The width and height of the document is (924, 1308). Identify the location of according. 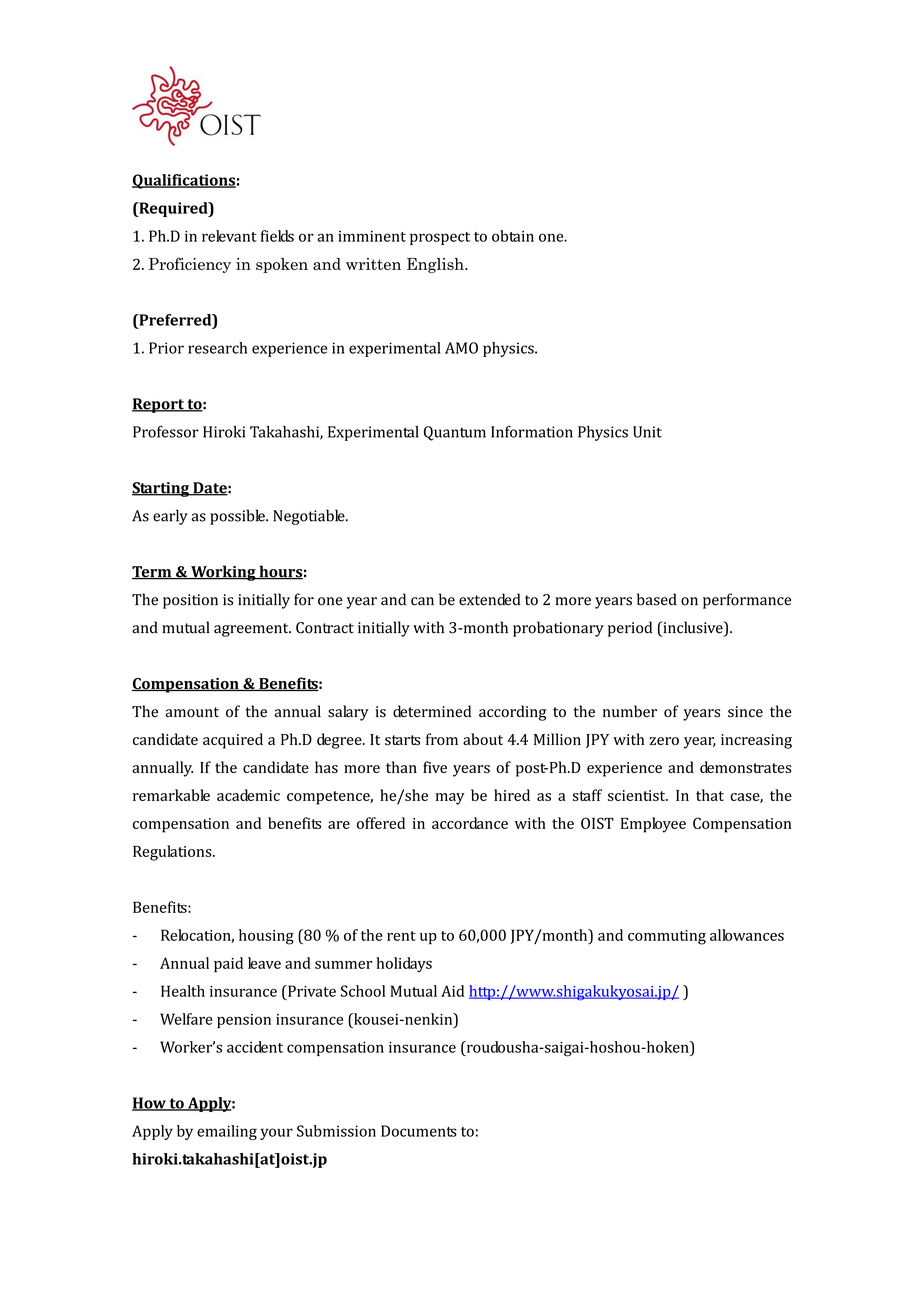
(512, 713).
